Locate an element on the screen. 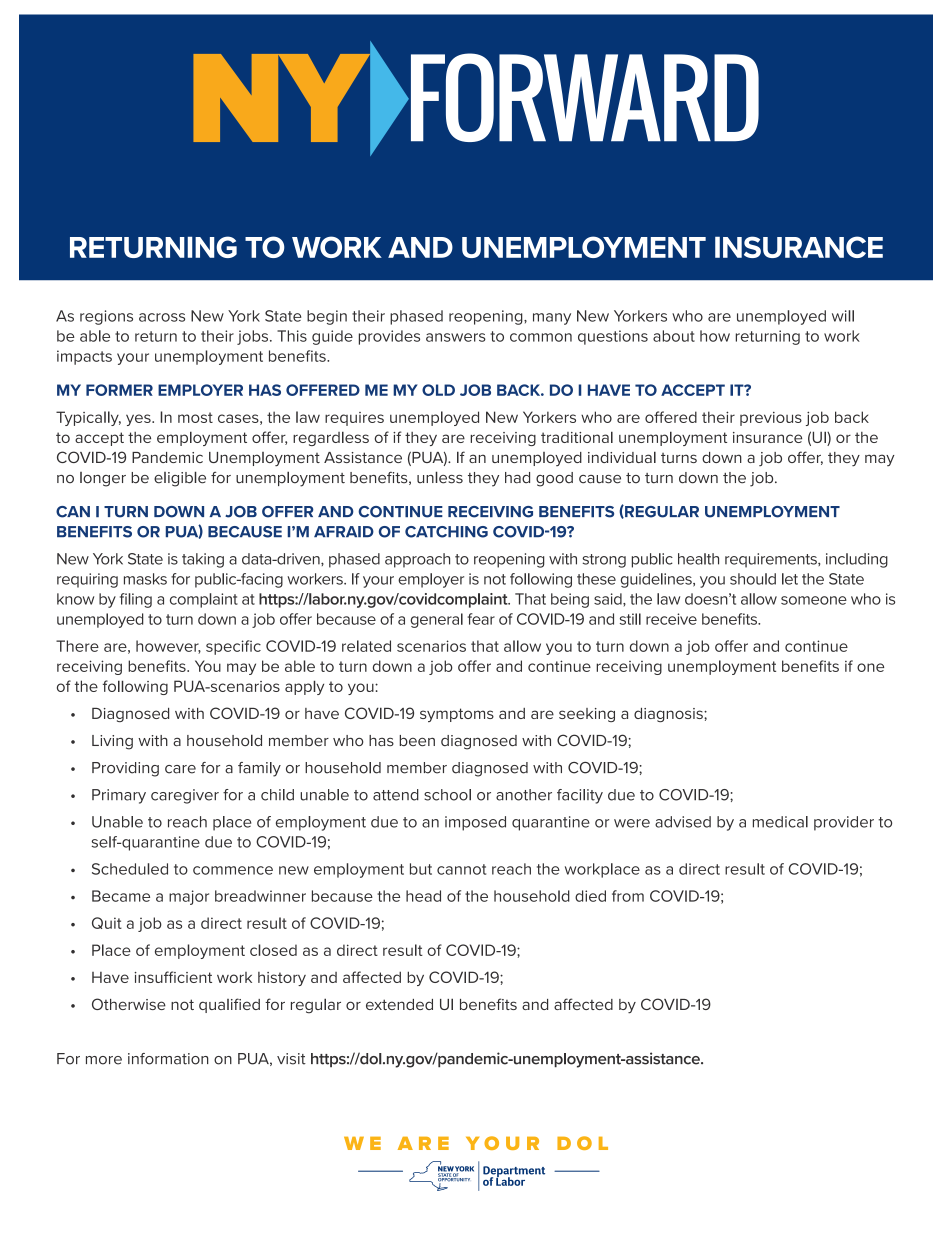  answers is located at coordinates (456, 337).
